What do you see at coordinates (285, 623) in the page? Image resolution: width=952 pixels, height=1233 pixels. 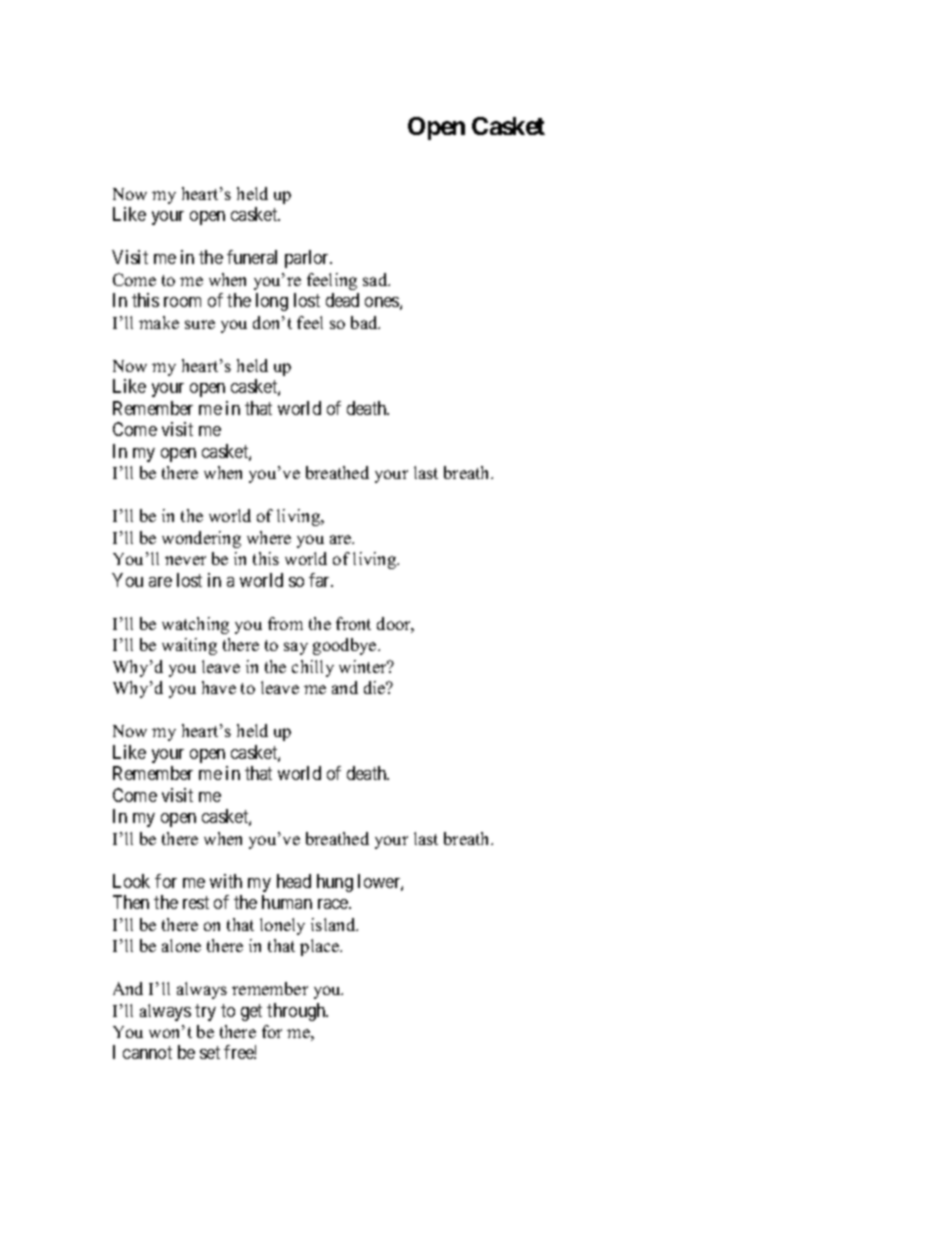 I see `from` at bounding box center [285, 623].
